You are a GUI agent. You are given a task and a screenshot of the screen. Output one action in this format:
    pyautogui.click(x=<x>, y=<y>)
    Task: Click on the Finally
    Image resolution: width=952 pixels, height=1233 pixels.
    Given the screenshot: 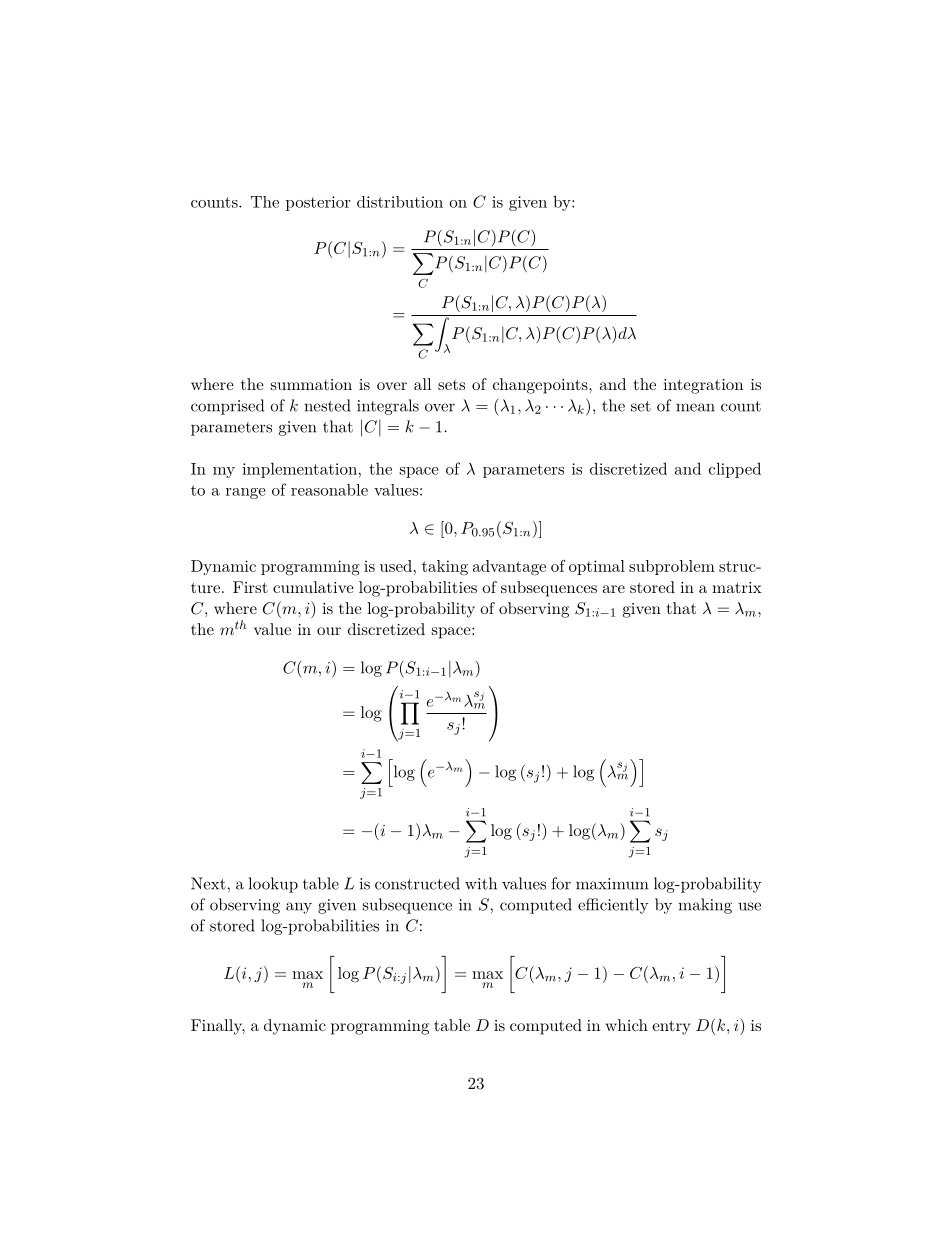 What is the action you would take?
    pyautogui.click(x=218, y=1027)
